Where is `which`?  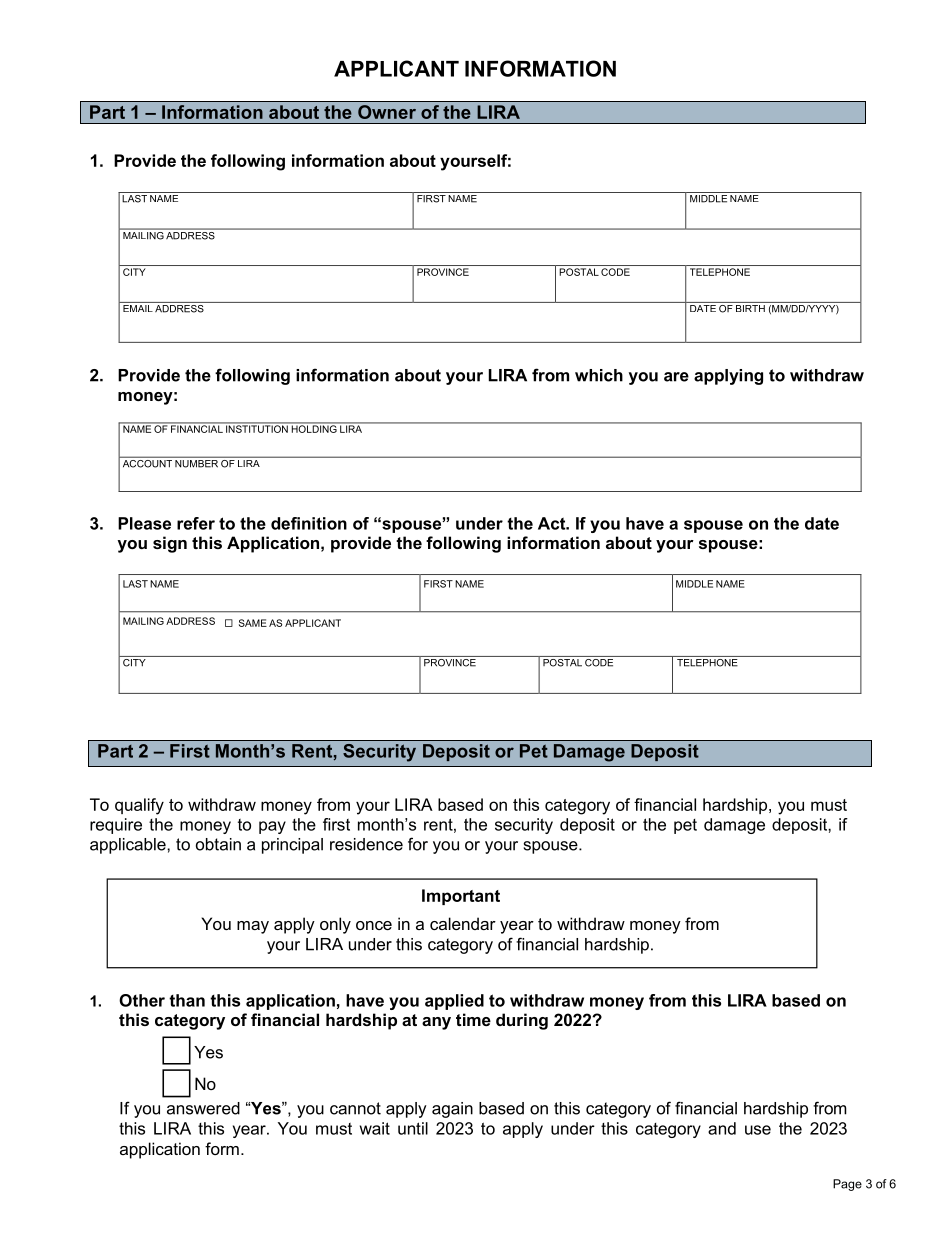
which is located at coordinates (599, 375).
